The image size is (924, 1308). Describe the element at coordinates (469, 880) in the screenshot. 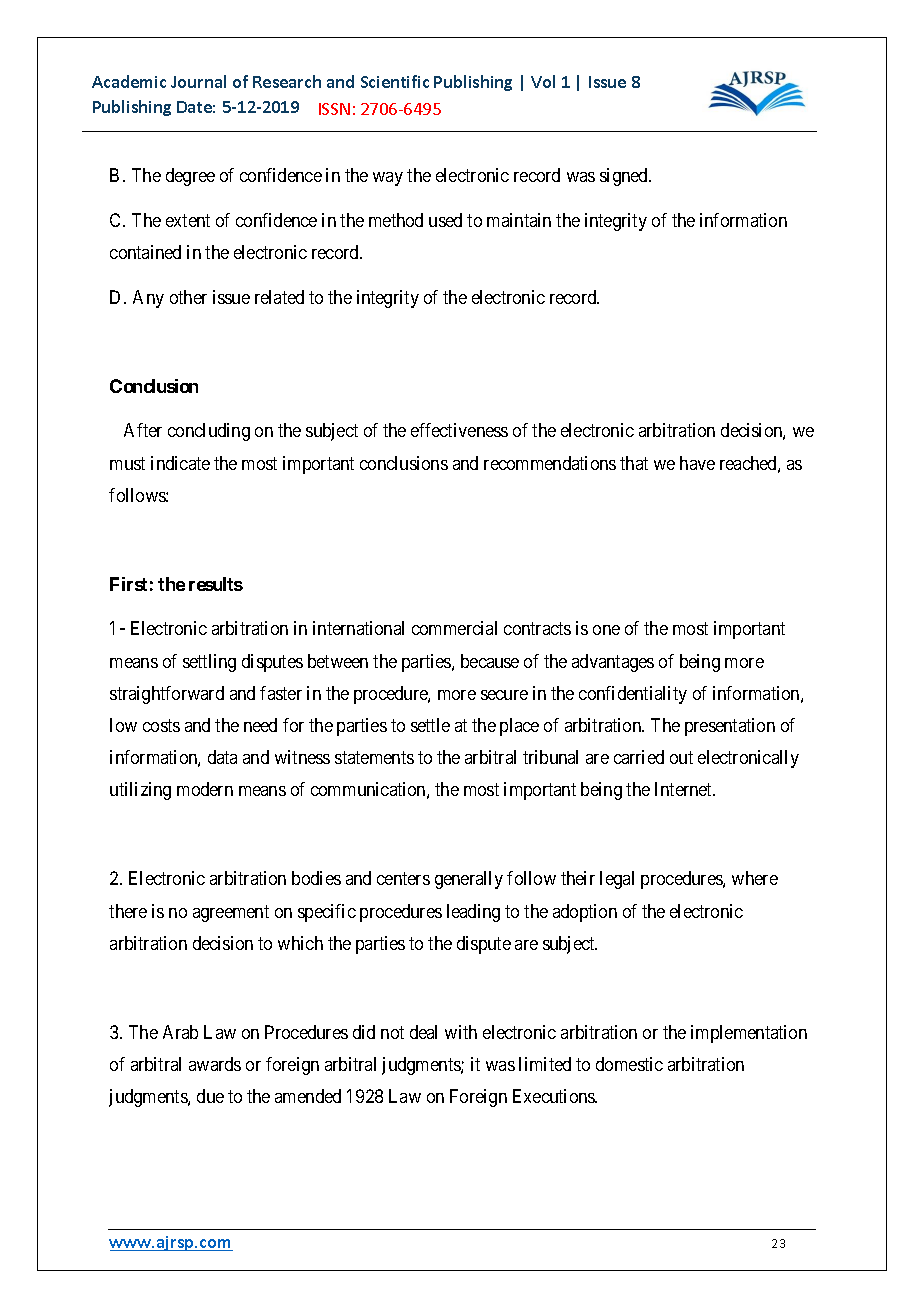

I see `generally` at that location.
